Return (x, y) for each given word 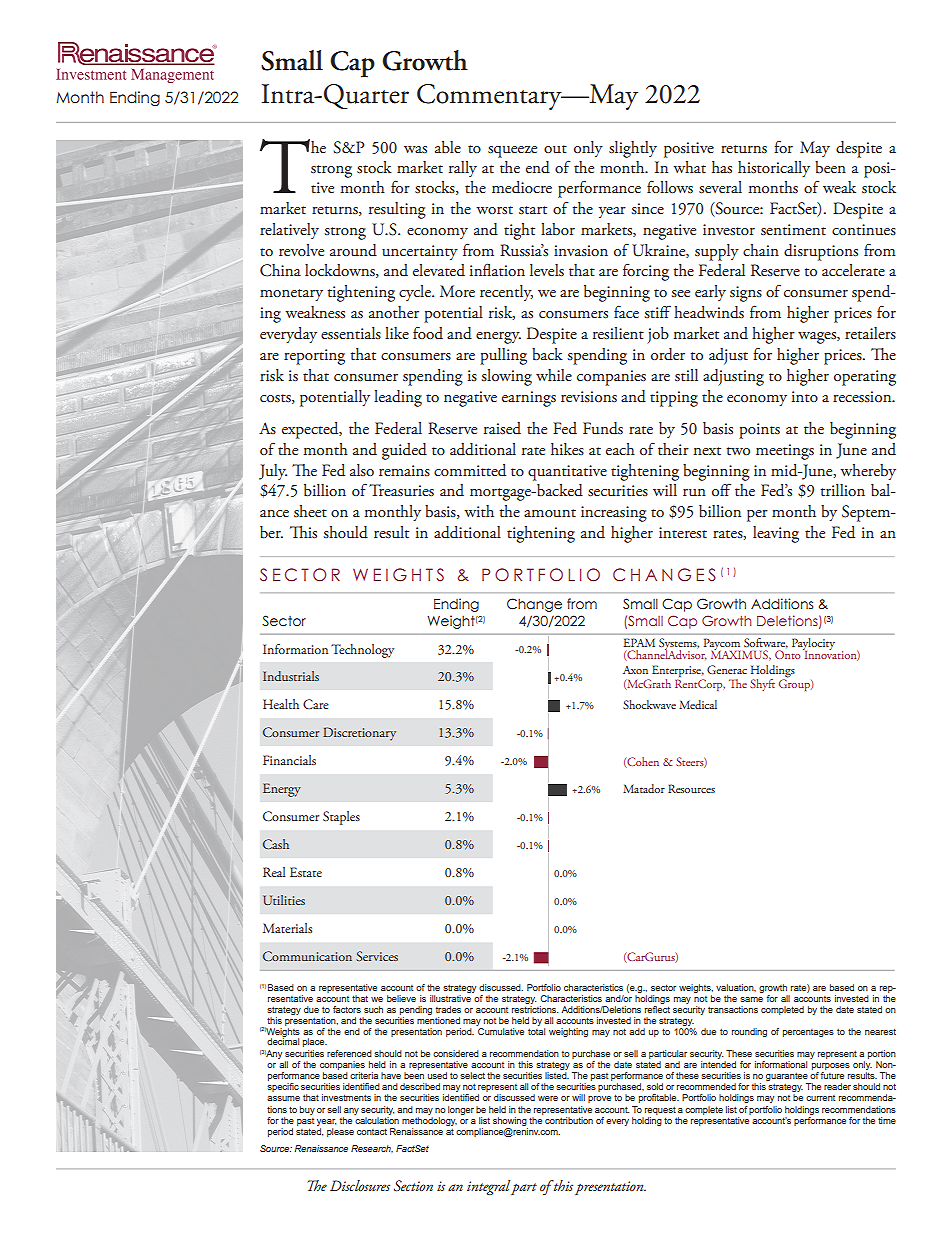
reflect (657, 1008)
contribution (569, 1120)
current (820, 1098)
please (340, 1132)
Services (377, 956)
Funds (603, 428)
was (415, 150)
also (362, 470)
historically (774, 169)
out (555, 149)
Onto (787, 654)
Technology (362, 651)
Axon (635, 670)
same (751, 999)
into (805, 397)
